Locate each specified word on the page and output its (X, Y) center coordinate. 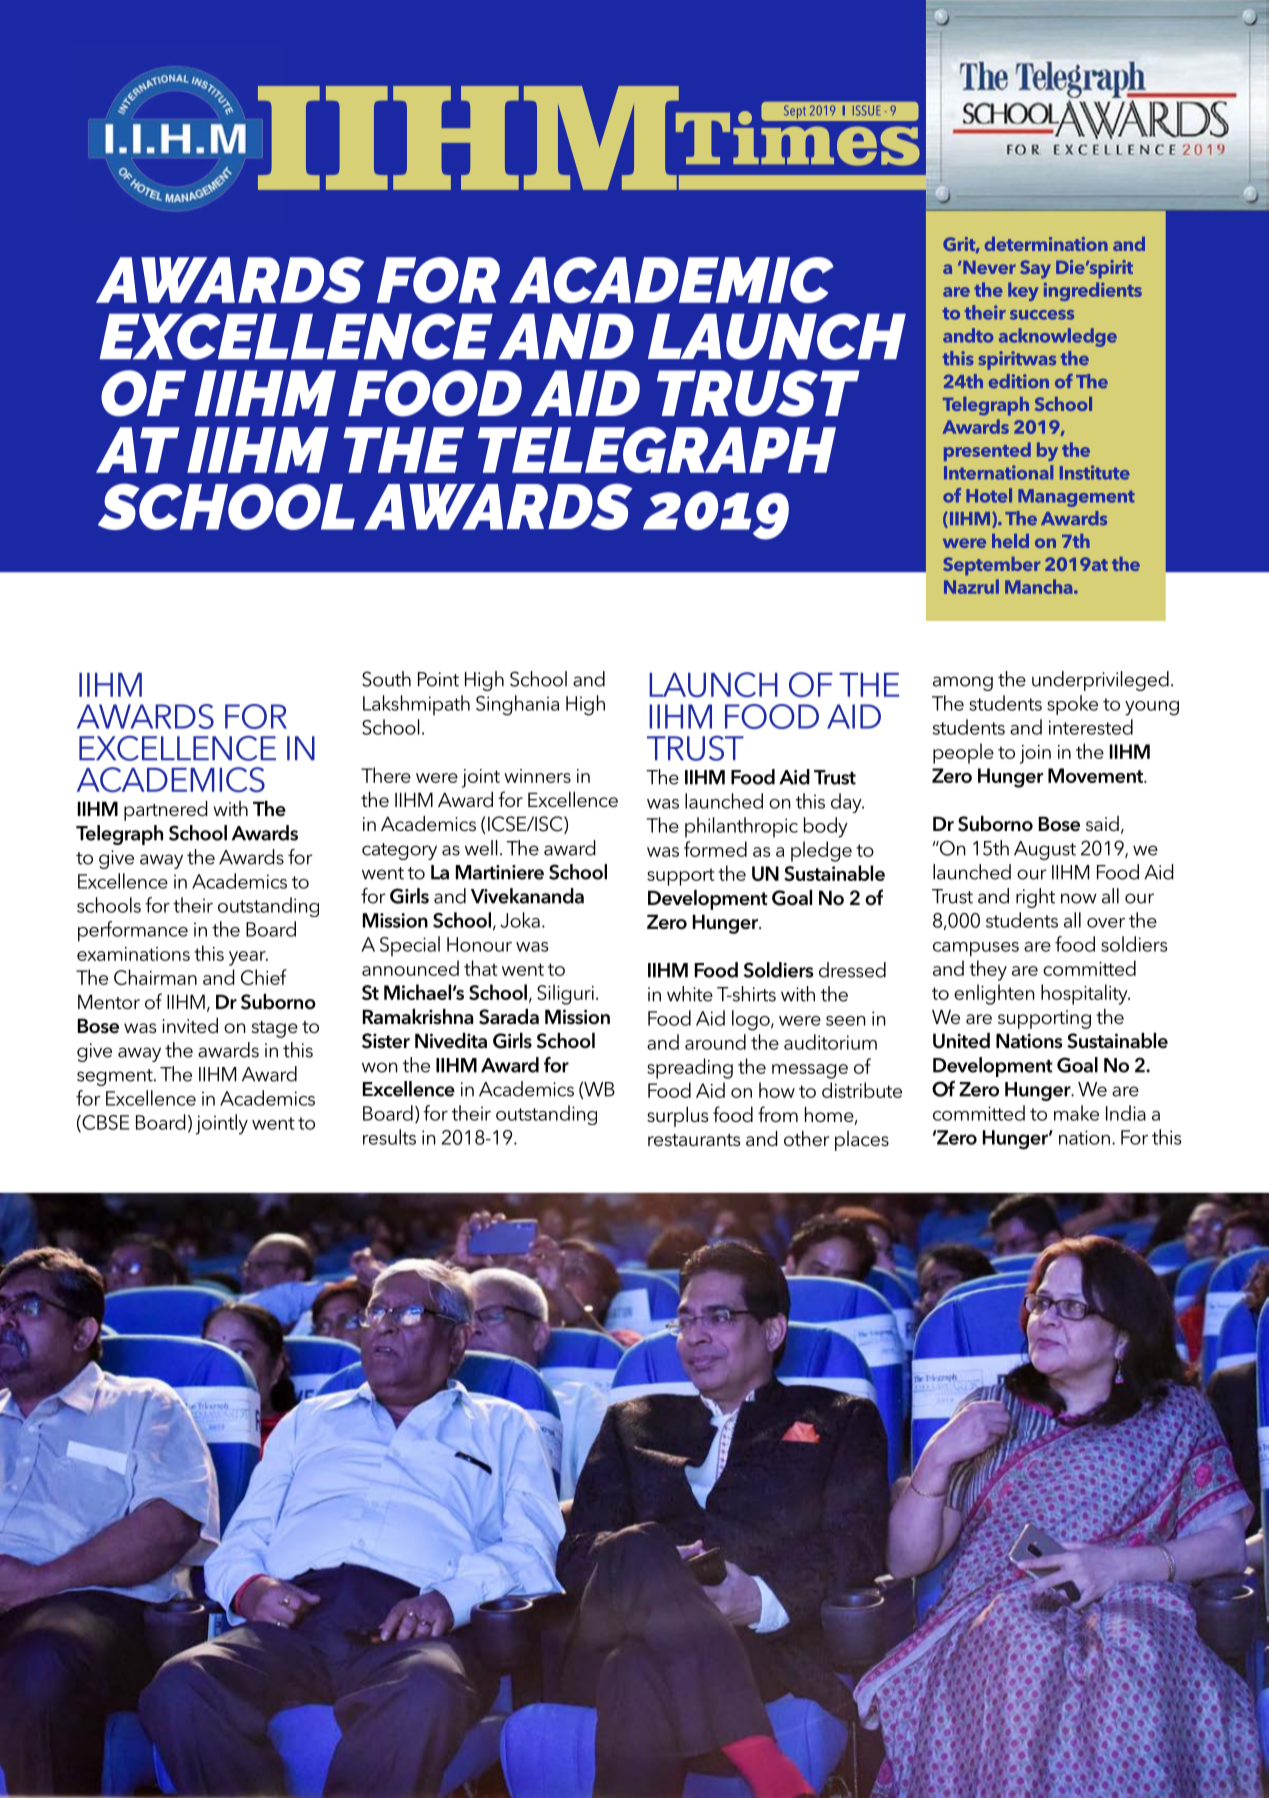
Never (989, 267)
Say (1035, 269)
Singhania (517, 705)
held (1010, 541)
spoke (1072, 705)
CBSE (104, 1123)
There (386, 775)
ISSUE (866, 110)
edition (1019, 381)
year (248, 958)
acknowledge (1058, 337)
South (386, 679)
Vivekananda (527, 896)
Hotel (989, 495)
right (1035, 898)
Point (438, 679)
